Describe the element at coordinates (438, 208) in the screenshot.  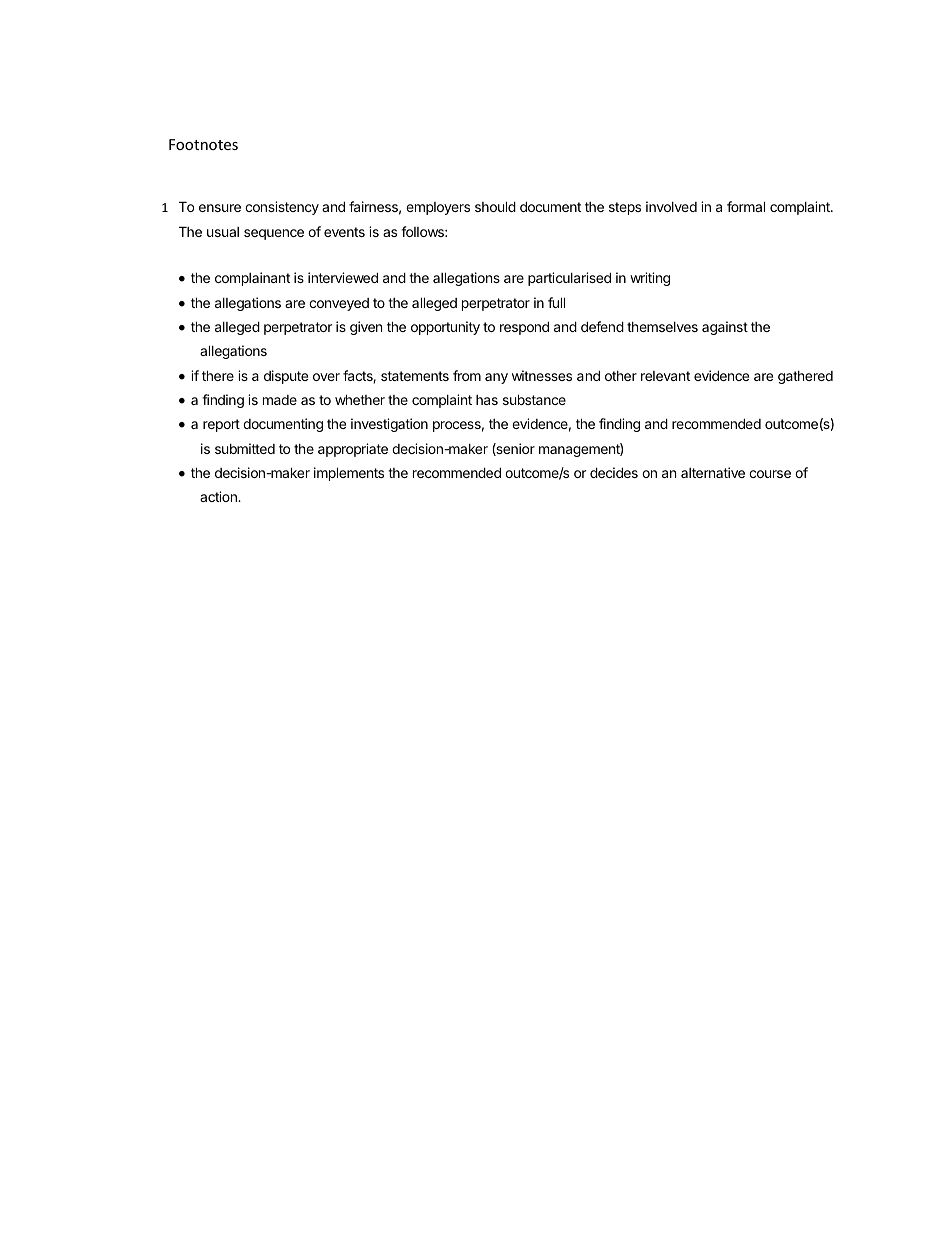
I see `employers` at that location.
